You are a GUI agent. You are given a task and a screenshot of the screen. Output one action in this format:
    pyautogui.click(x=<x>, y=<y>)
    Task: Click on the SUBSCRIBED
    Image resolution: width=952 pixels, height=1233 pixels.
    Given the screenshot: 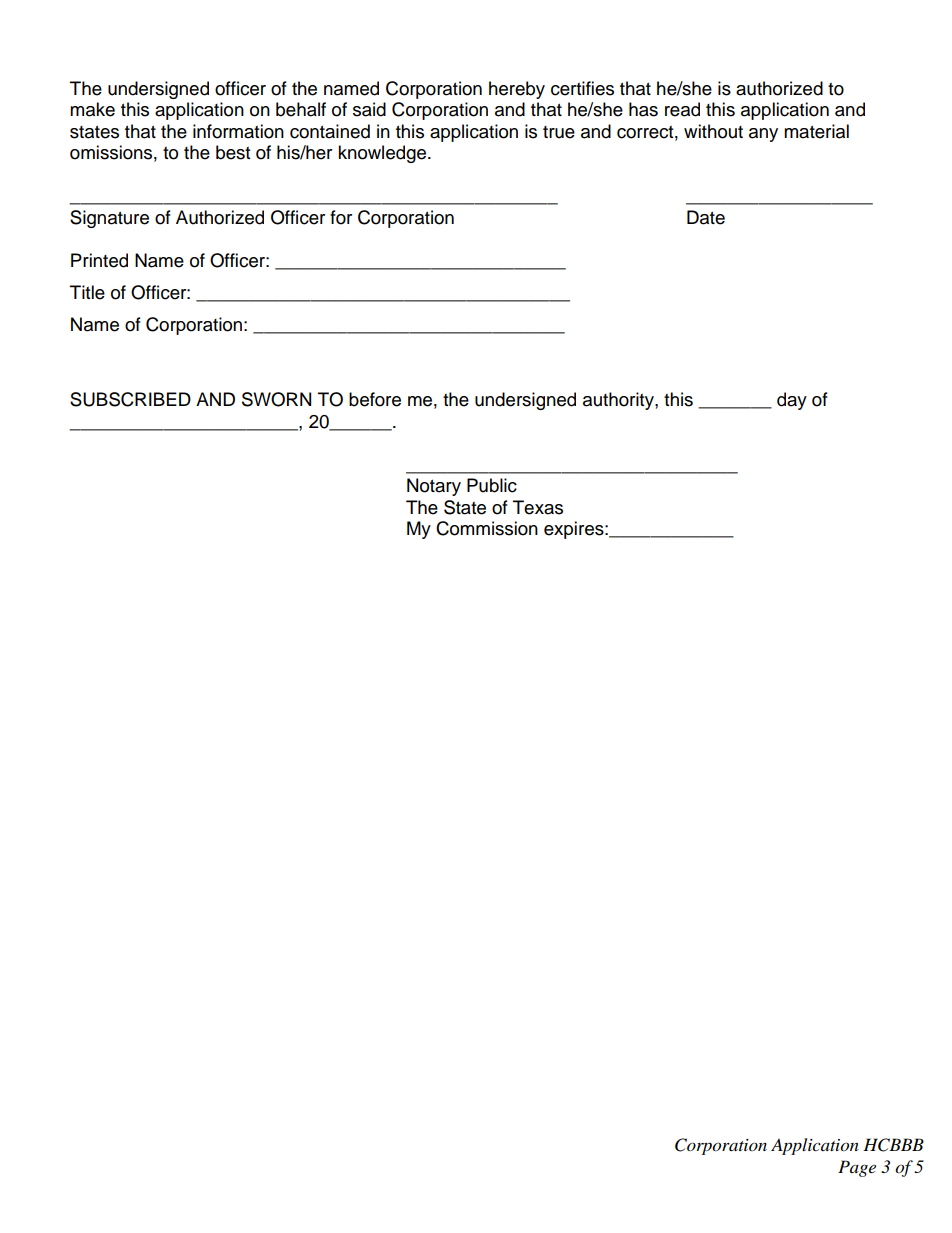 What is the action you would take?
    pyautogui.click(x=130, y=399)
